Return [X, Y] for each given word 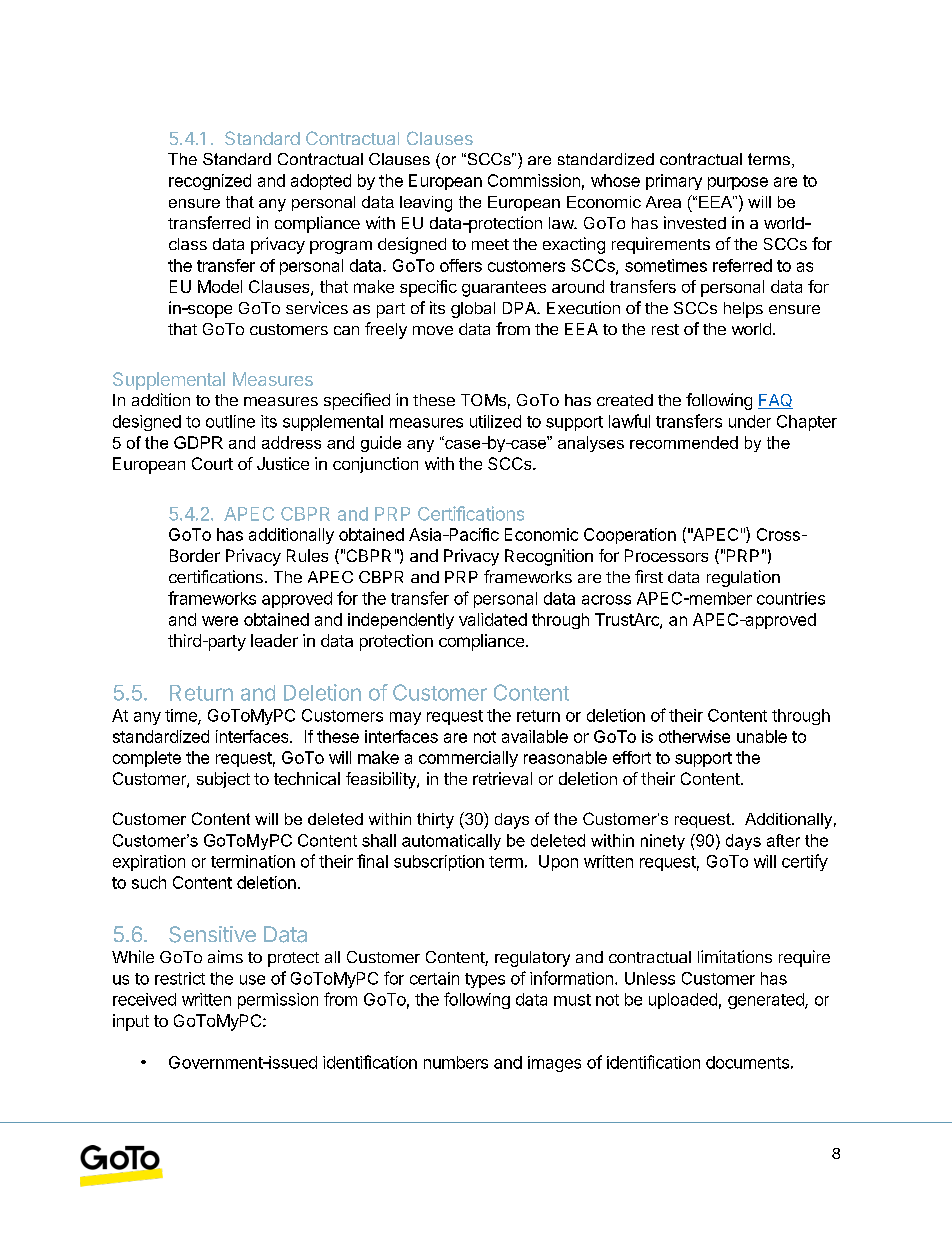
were [220, 621]
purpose [738, 183]
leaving [426, 204]
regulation [743, 578]
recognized [210, 182]
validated [493, 619]
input [131, 1022]
